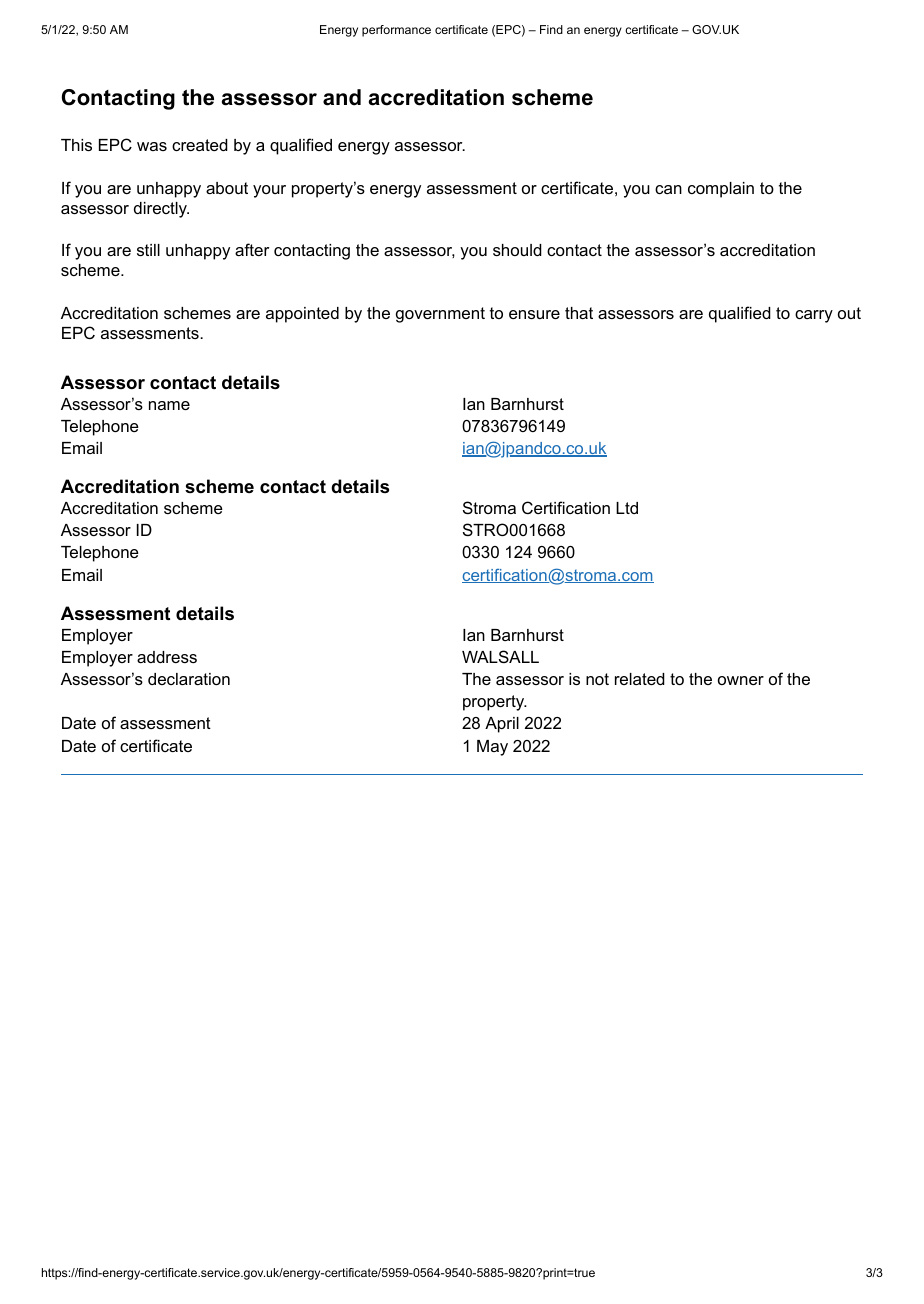 The width and height of the document is (924, 1304). What do you see at coordinates (189, 679) in the document?
I see `declaration` at bounding box center [189, 679].
